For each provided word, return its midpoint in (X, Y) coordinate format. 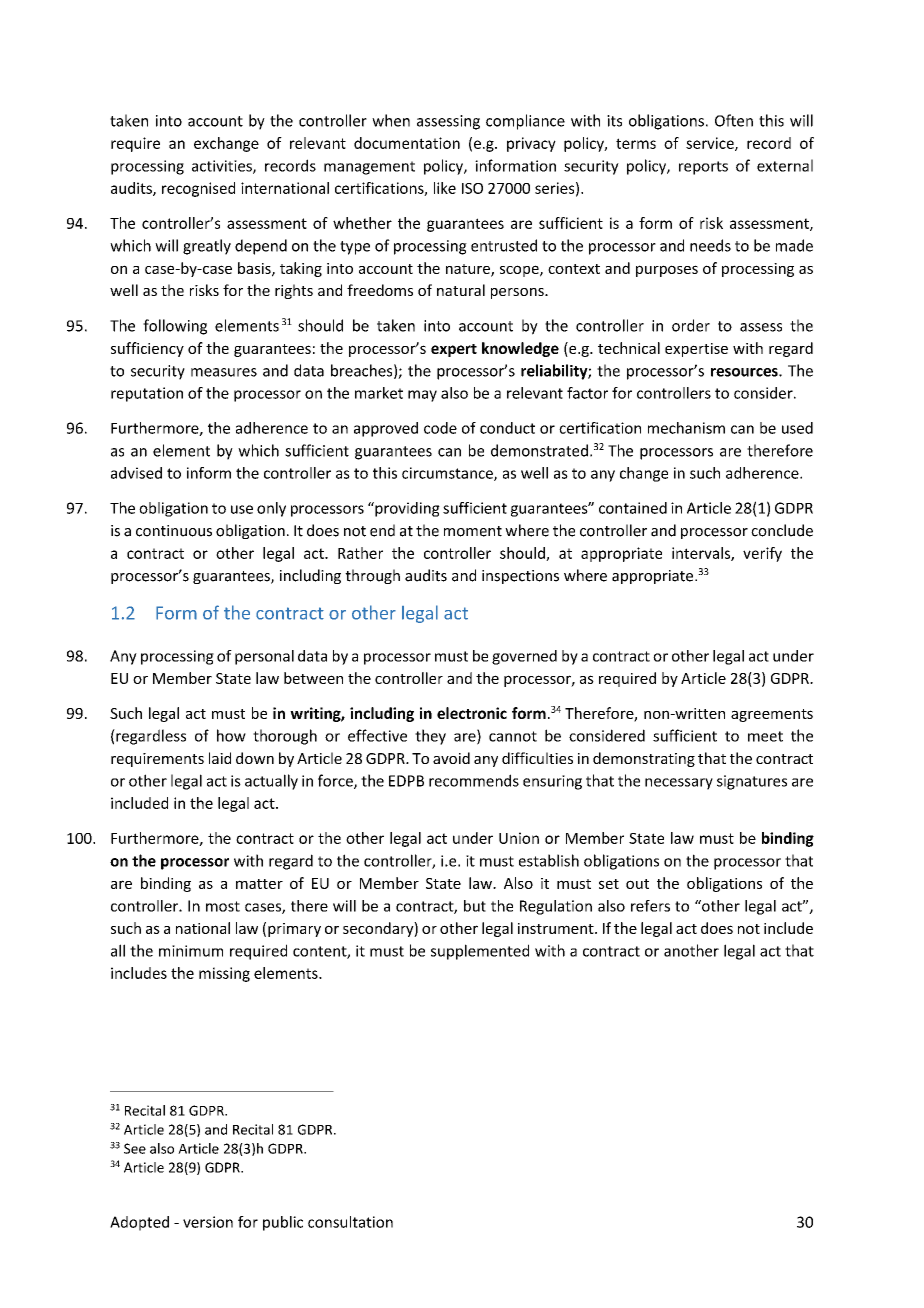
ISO (472, 188)
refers (650, 906)
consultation (350, 1222)
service (711, 144)
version (208, 1222)
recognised (198, 189)
